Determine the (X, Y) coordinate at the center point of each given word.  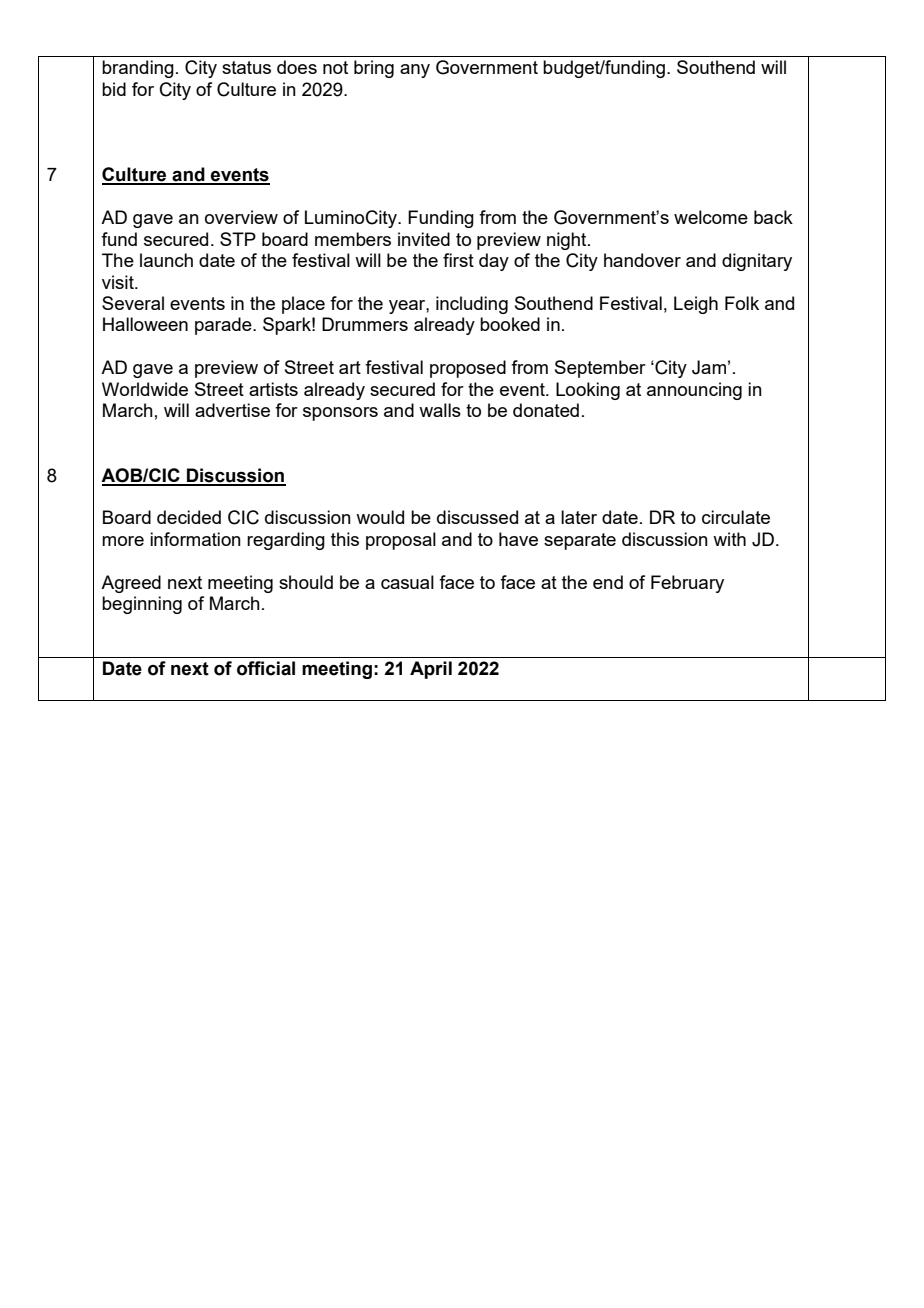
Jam (709, 367)
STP (238, 239)
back (773, 217)
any (415, 71)
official (266, 668)
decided (189, 517)
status (246, 67)
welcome (711, 217)
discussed (477, 517)
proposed (468, 369)
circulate (736, 517)
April (431, 670)
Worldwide (145, 389)
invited (424, 239)
